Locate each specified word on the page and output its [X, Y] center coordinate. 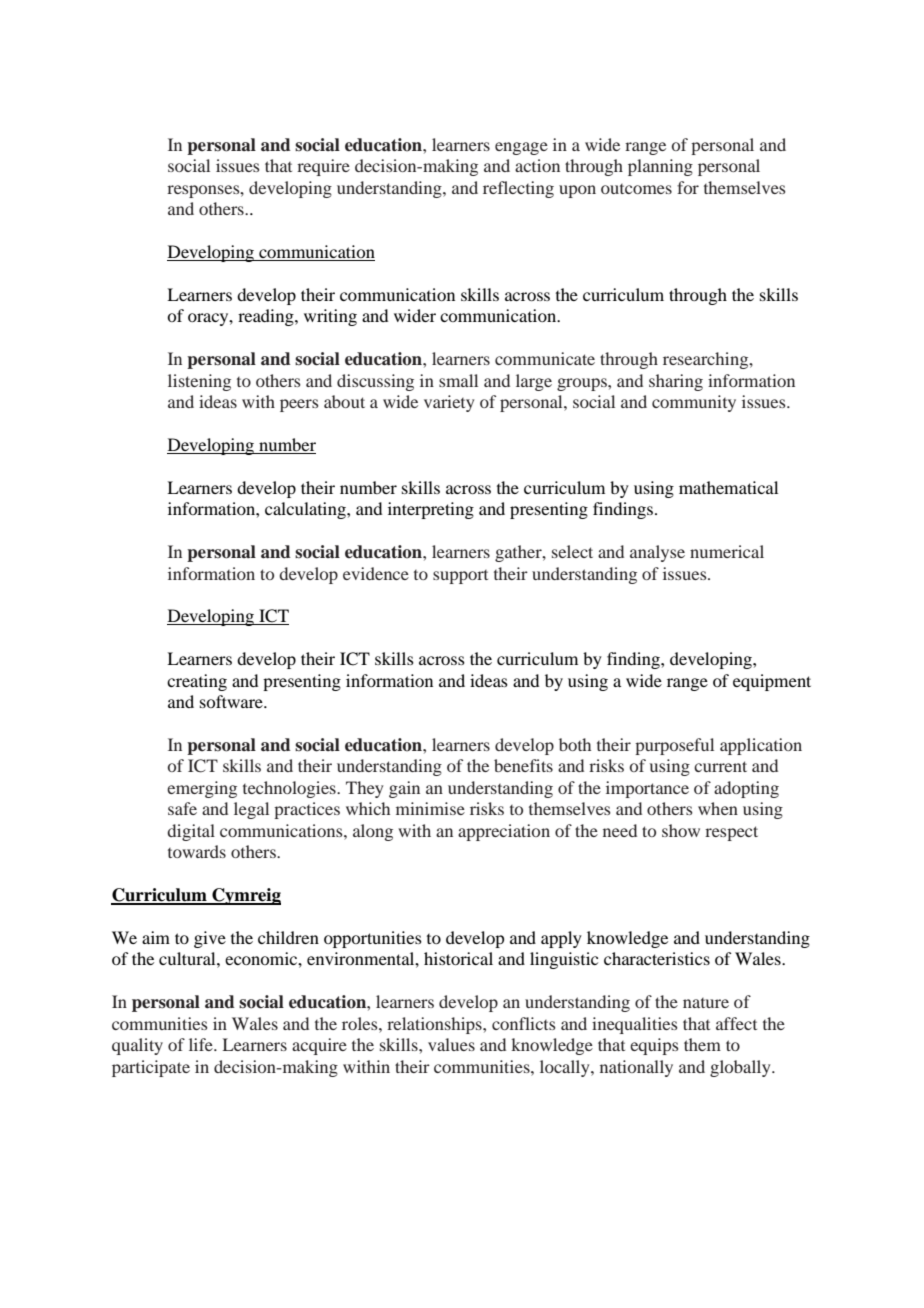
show [681, 830]
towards [197, 851]
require [323, 167]
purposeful [674, 746]
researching [707, 360]
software [232, 701]
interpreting [431, 510]
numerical [727, 551]
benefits [523, 765]
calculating [306, 510]
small [458, 380]
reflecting [518, 189]
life [202, 1044]
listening [199, 382]
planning [660, 167]
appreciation [504, 832]
